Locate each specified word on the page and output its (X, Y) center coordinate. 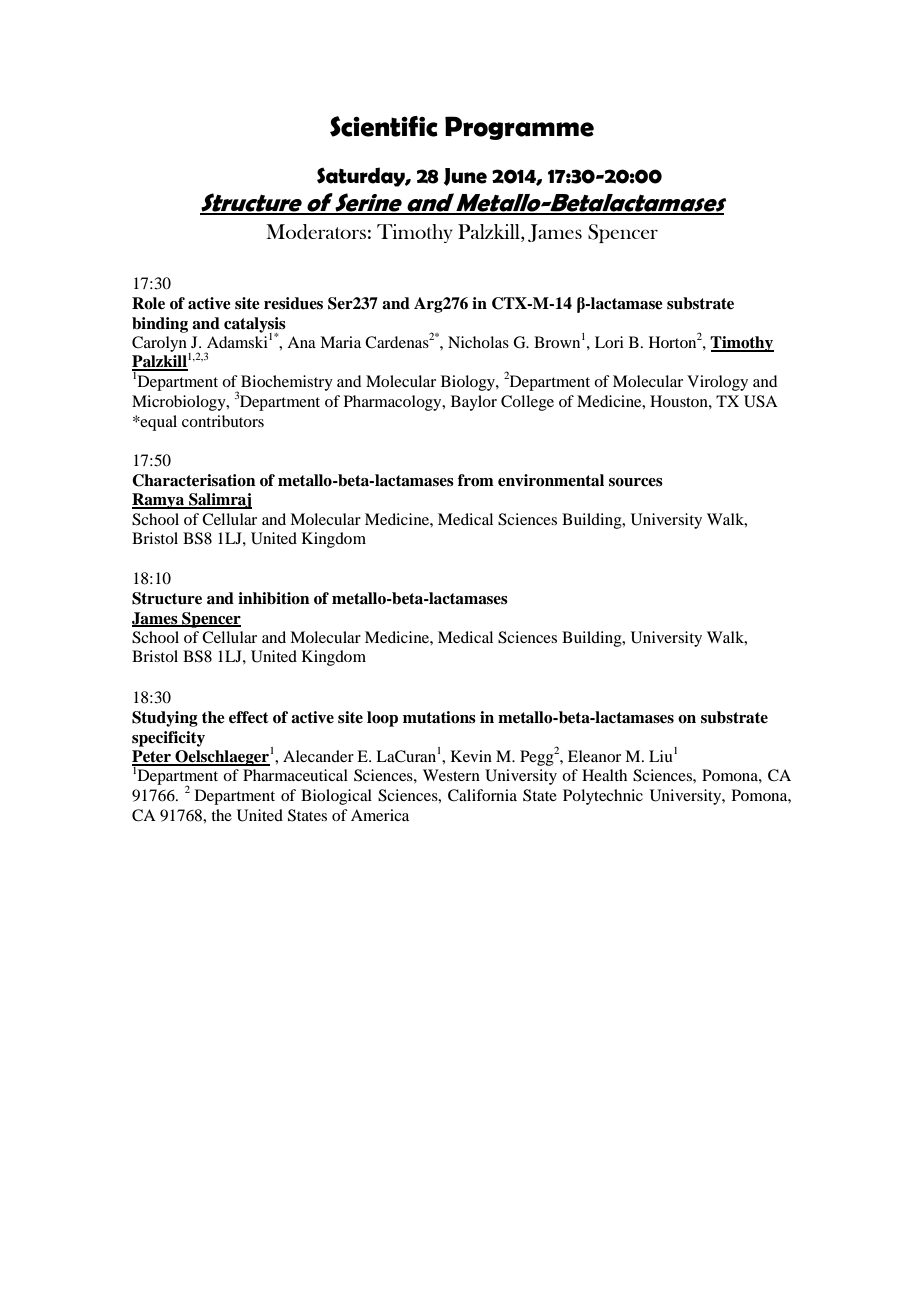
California (482, 795)
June (465, 177)
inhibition (274, 598)
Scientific (384, 126)
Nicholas (478, 342)
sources (636, 482)
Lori (609, 342)
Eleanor (594, 756)
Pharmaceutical (295, 775)
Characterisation (194, 480)
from (476, 480)
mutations (439, 717)
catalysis (255, 326)
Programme (519, 128)
